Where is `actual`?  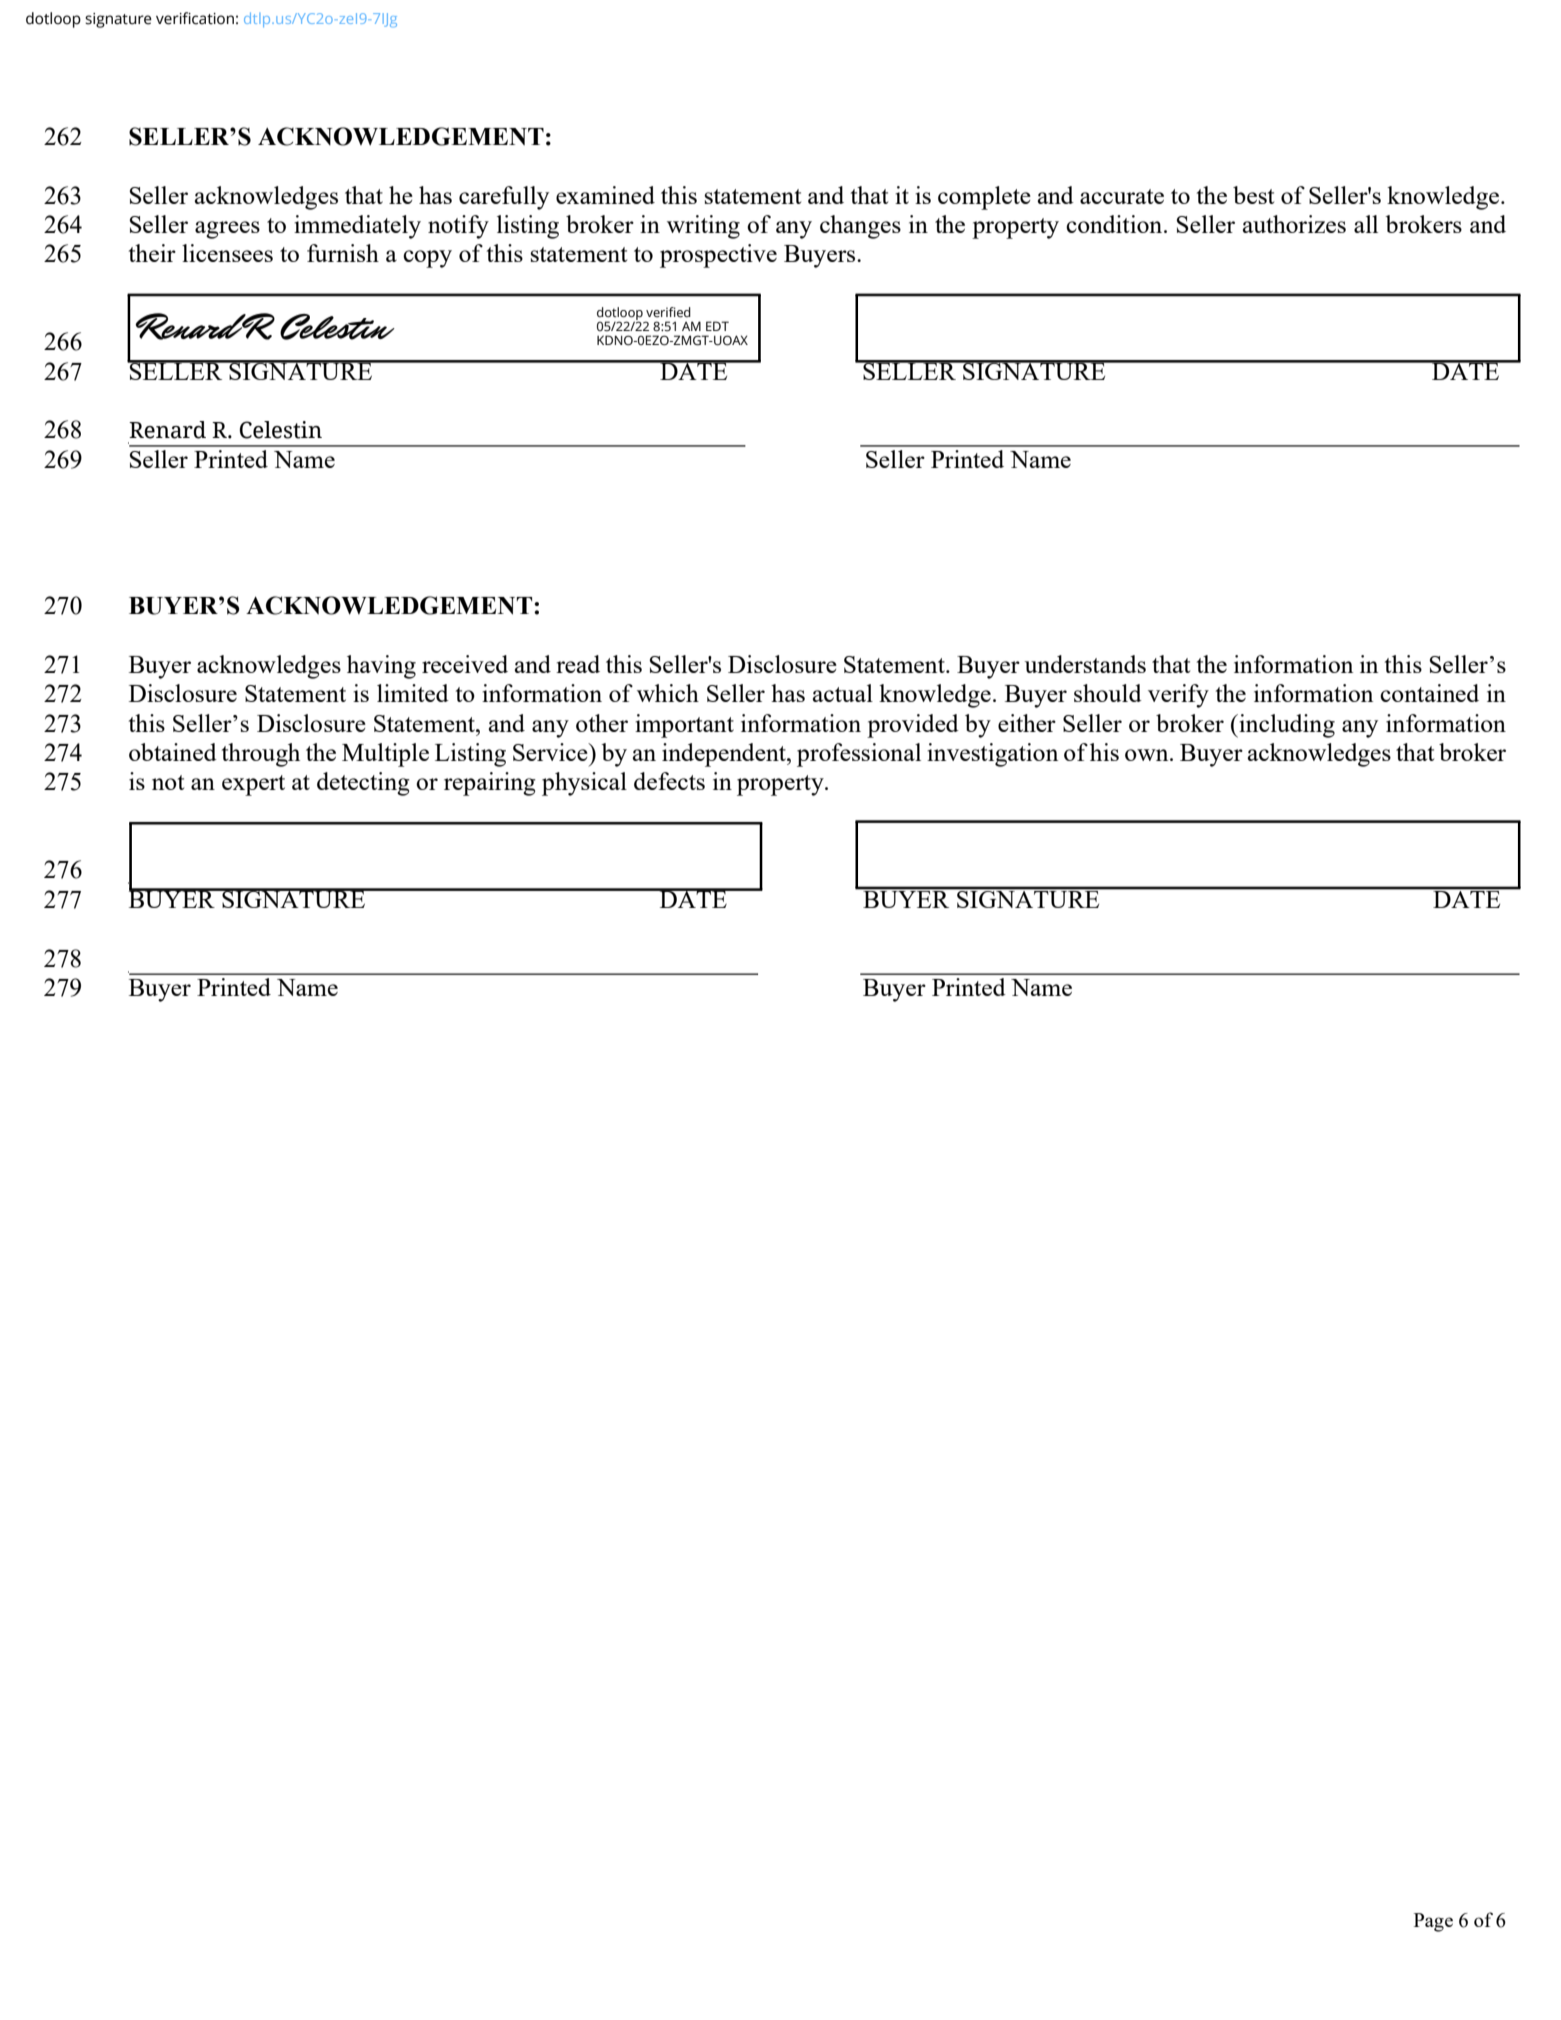
actual is located at coordinates (843, 693).
